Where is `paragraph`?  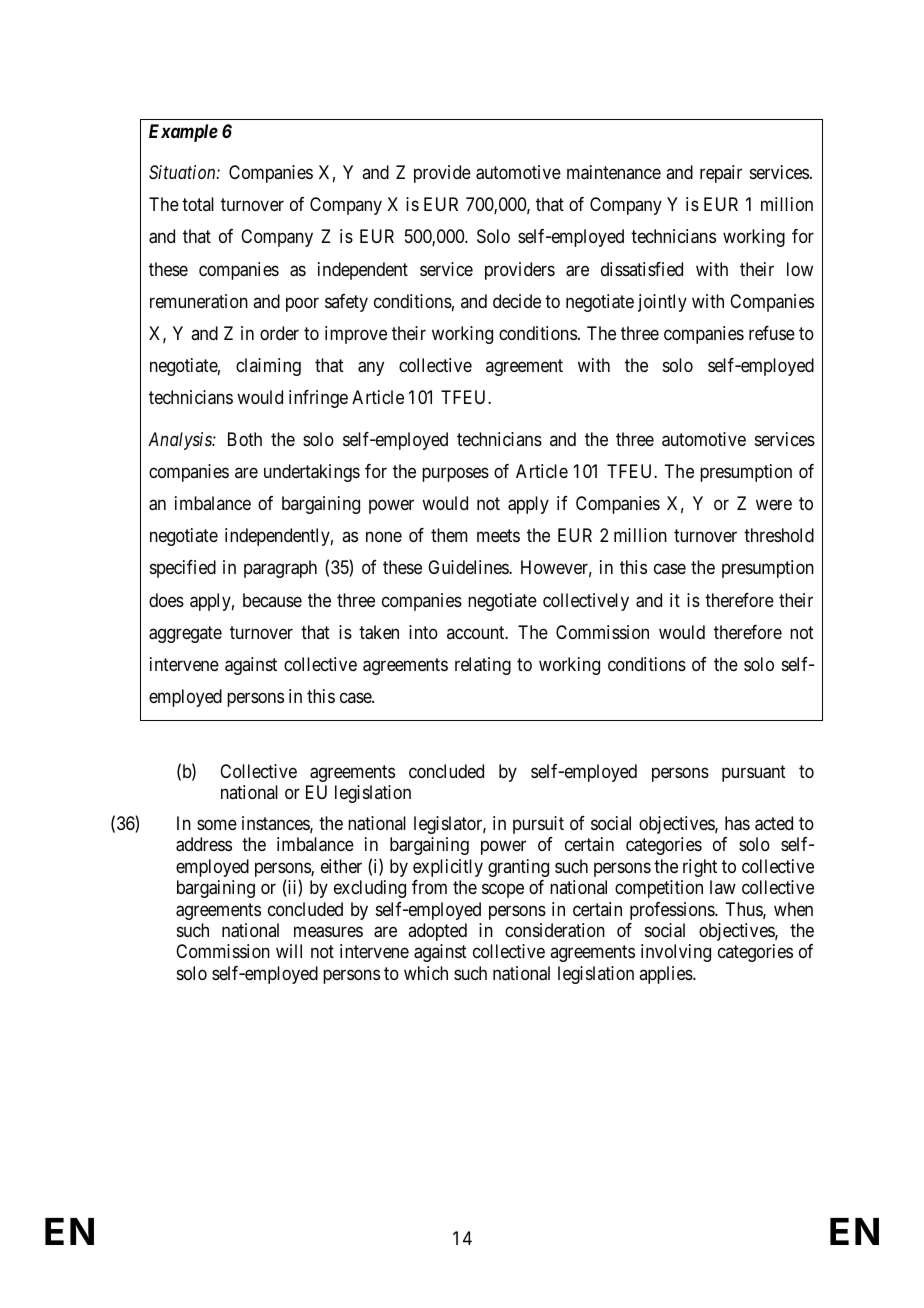 paragraph is located at coordinates (280, 569).
